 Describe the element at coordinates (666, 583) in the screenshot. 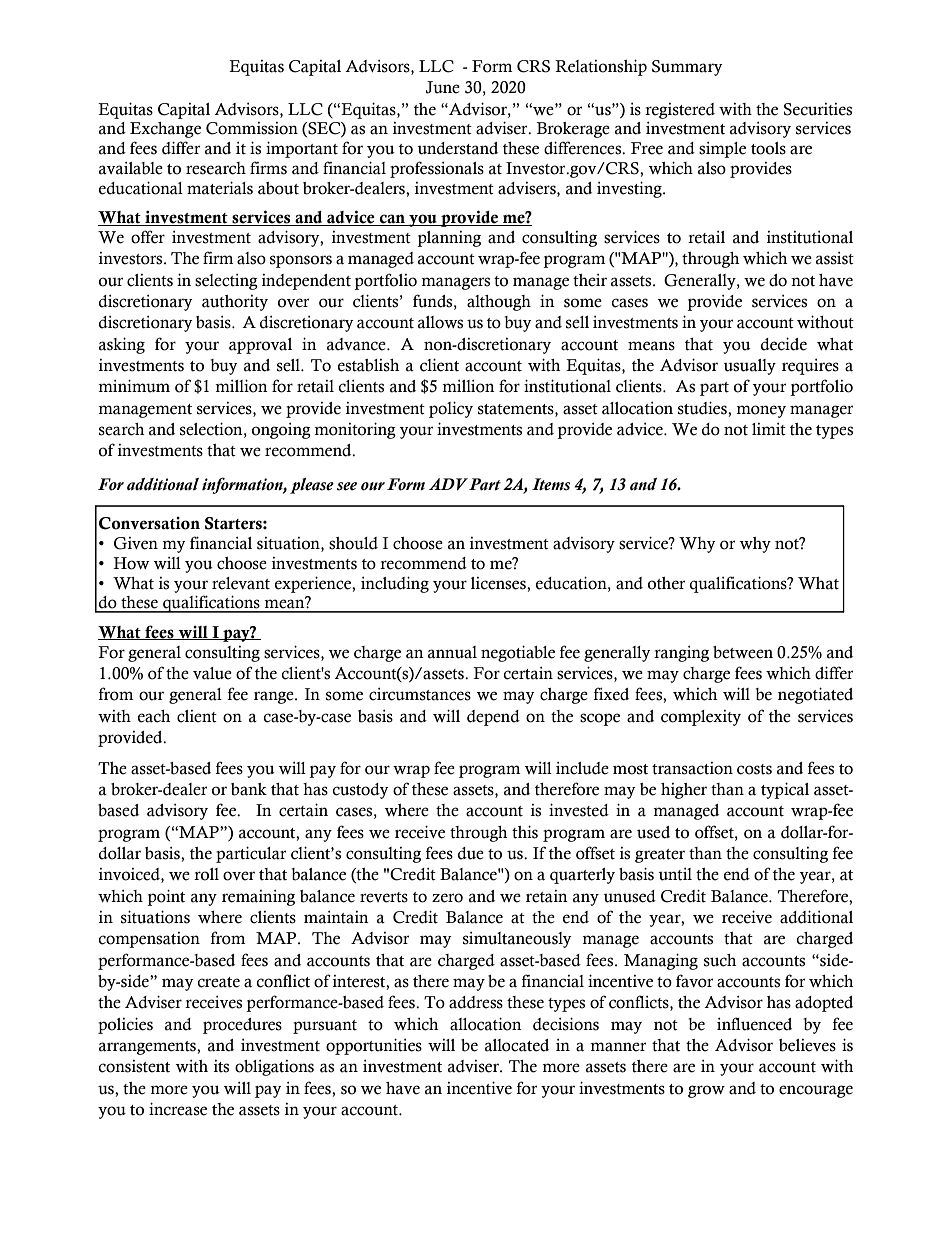

I see `other` at that location.
